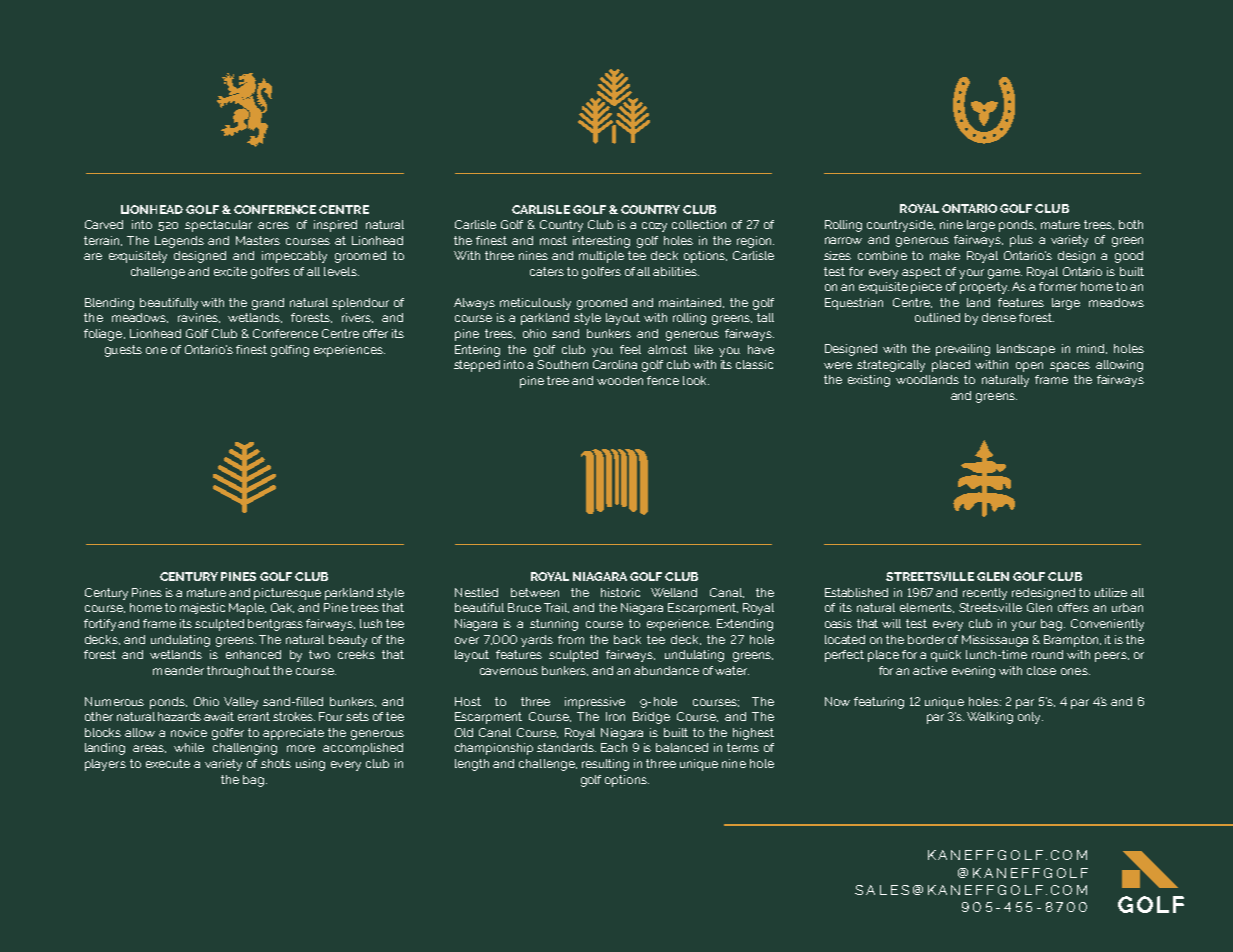  What do you see at coordinates (245, 749) in the page?
I see `challenging` at bounding box center [245, 749].
